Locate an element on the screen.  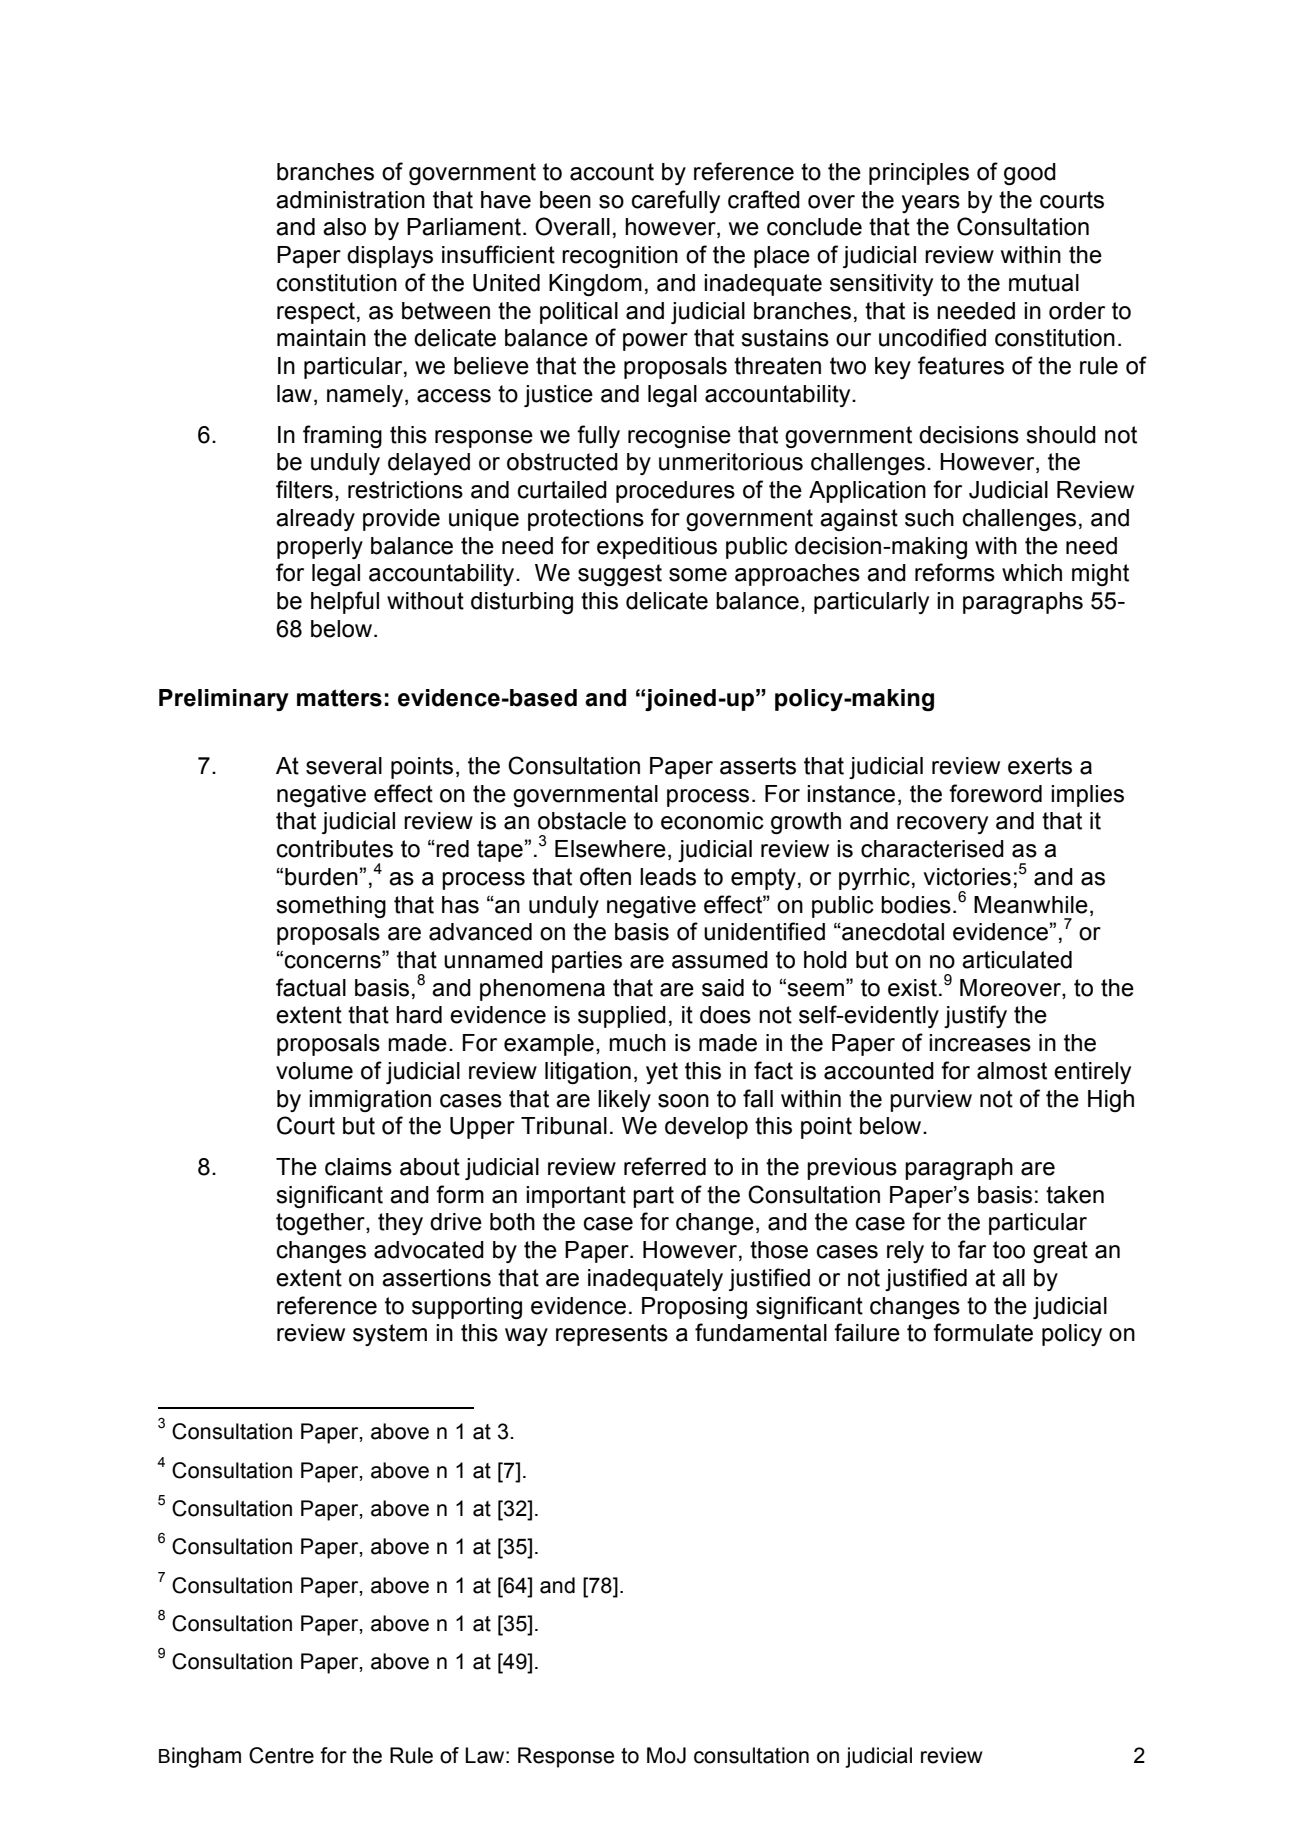
good is located at coordinates (1030, 174).
